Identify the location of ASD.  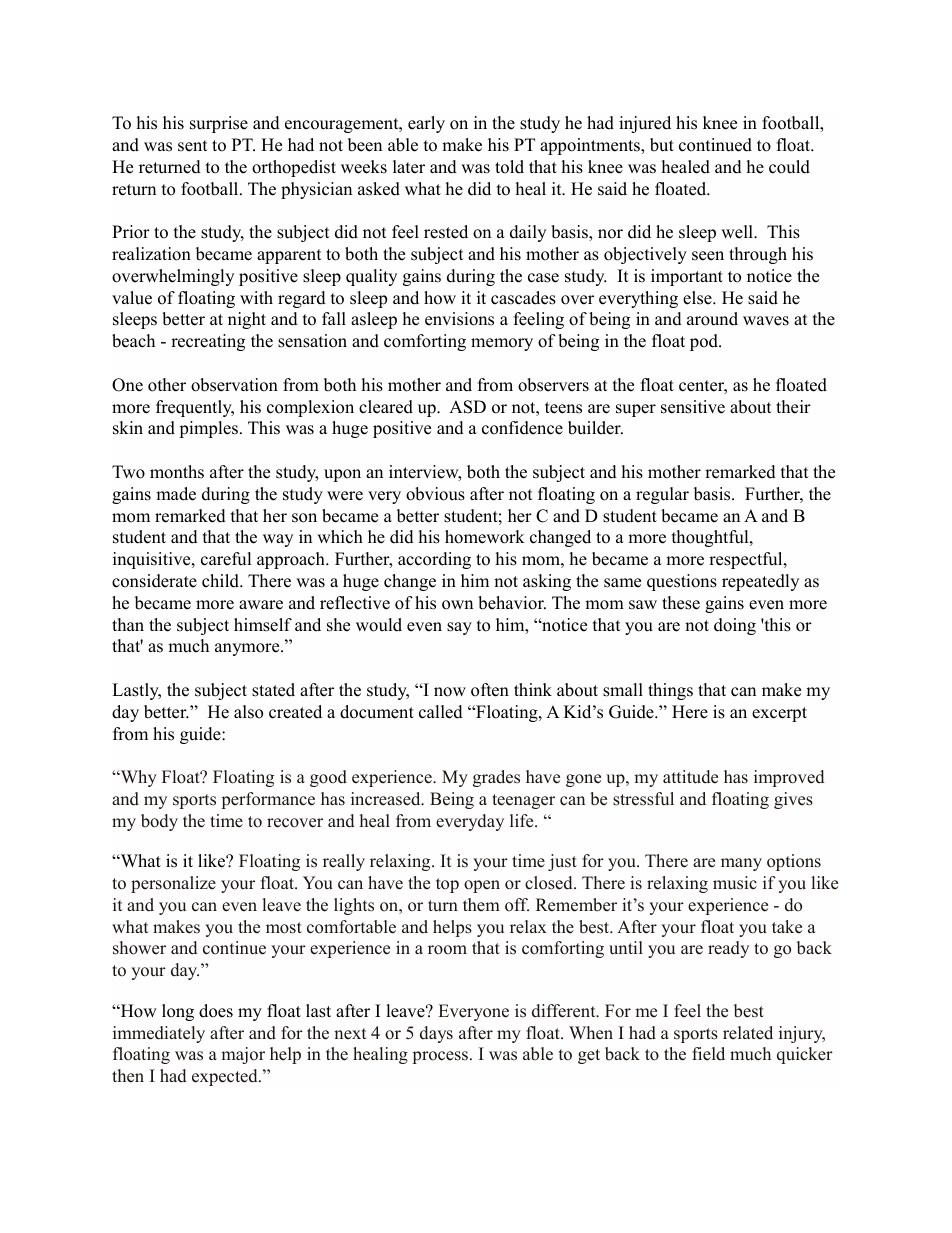
(467, 407).
